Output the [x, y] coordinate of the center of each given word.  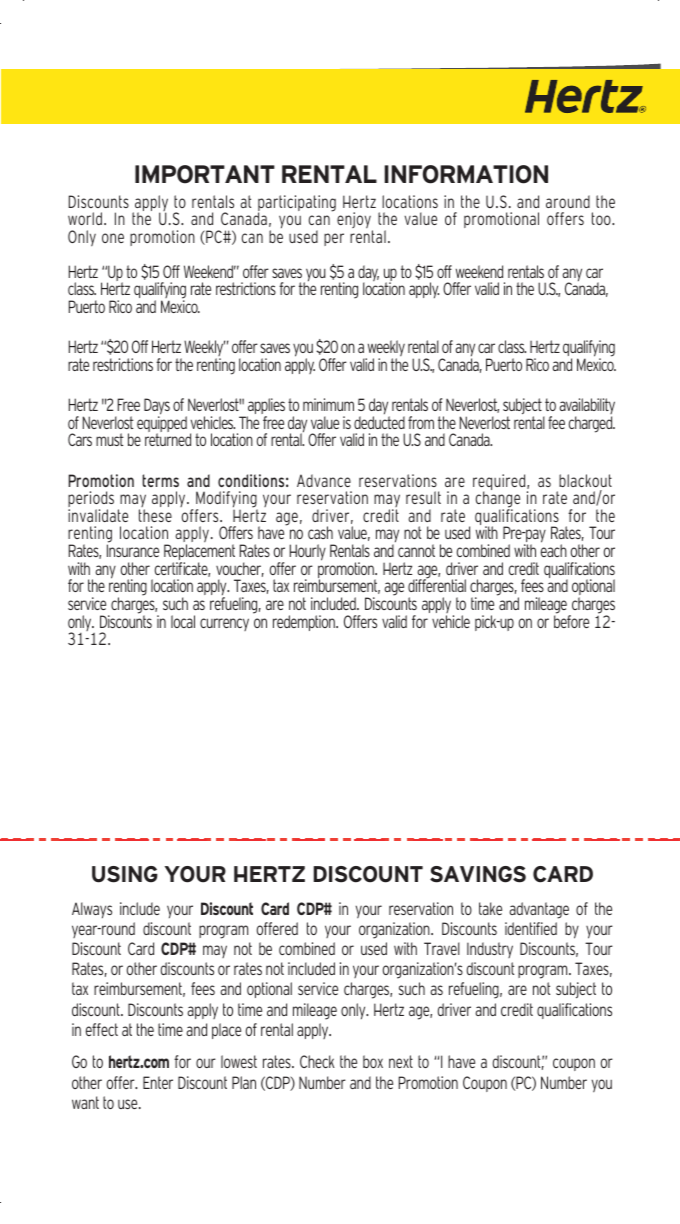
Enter [158, 1082]
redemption [305, 623]
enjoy [355, 222]
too [602, 218]
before [571, 620]
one [113, 238]
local [183, 621]
